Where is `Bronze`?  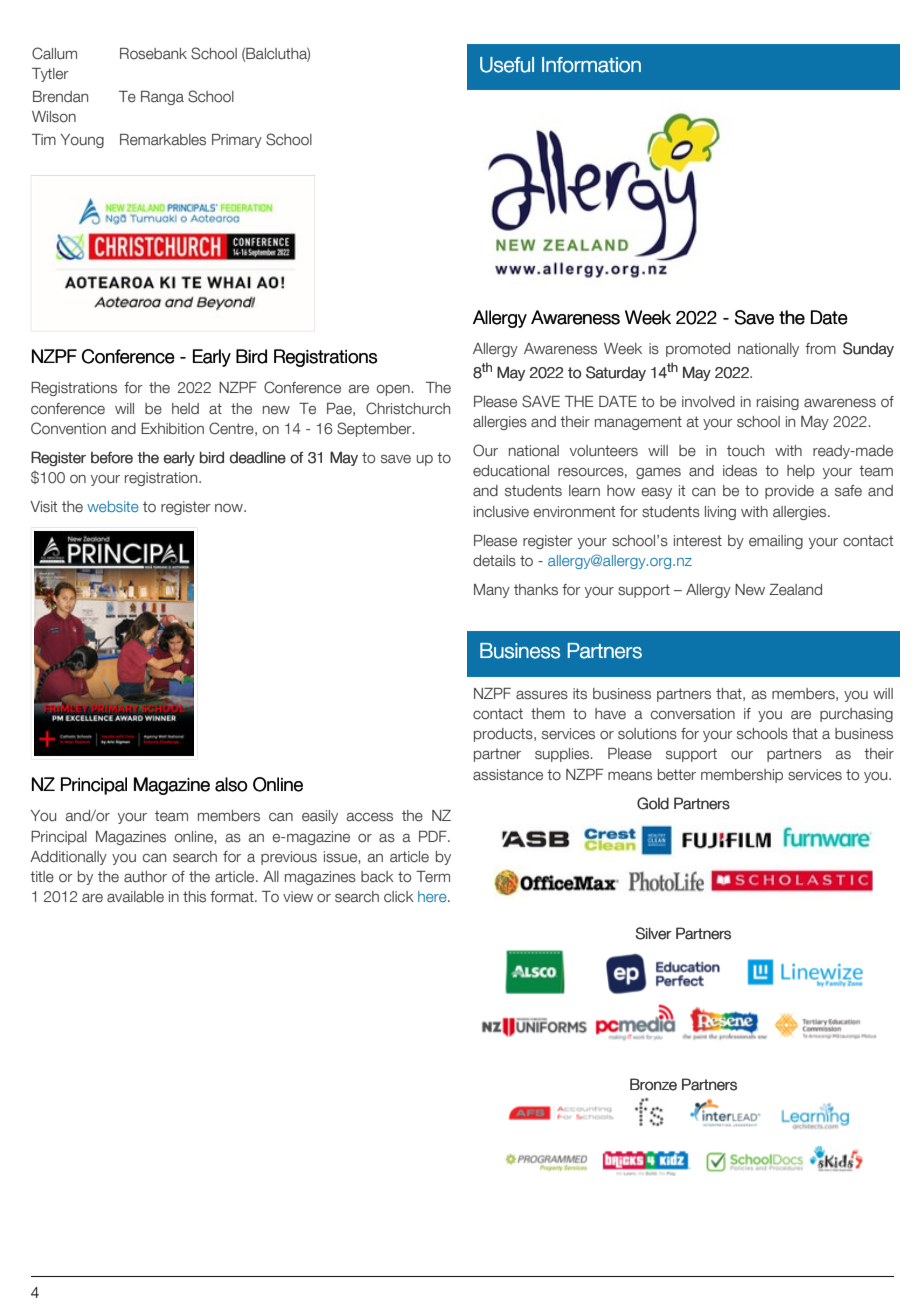 Bronze is located at coordinates (653, 1084).
